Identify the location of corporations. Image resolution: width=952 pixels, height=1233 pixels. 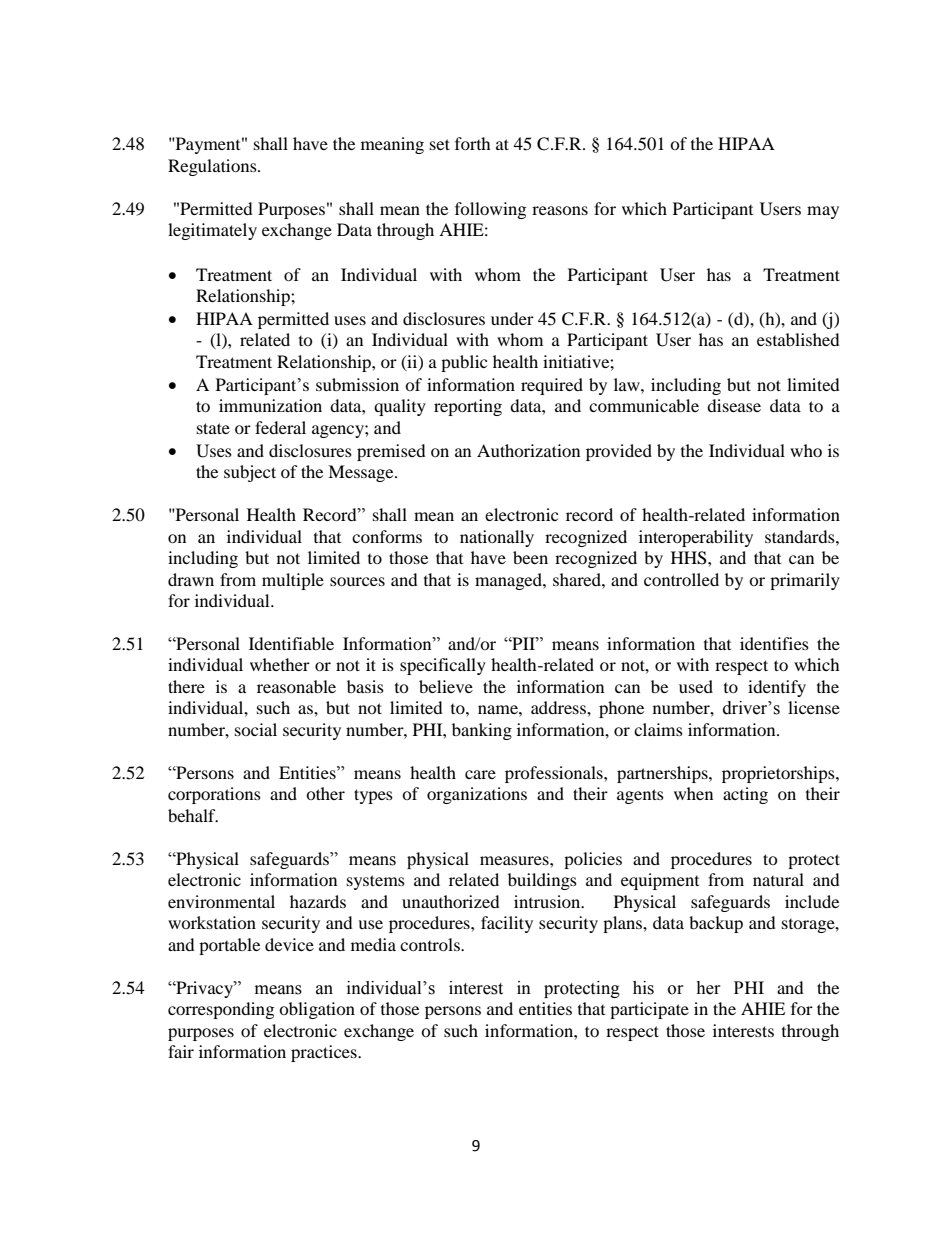
(214, 795).
